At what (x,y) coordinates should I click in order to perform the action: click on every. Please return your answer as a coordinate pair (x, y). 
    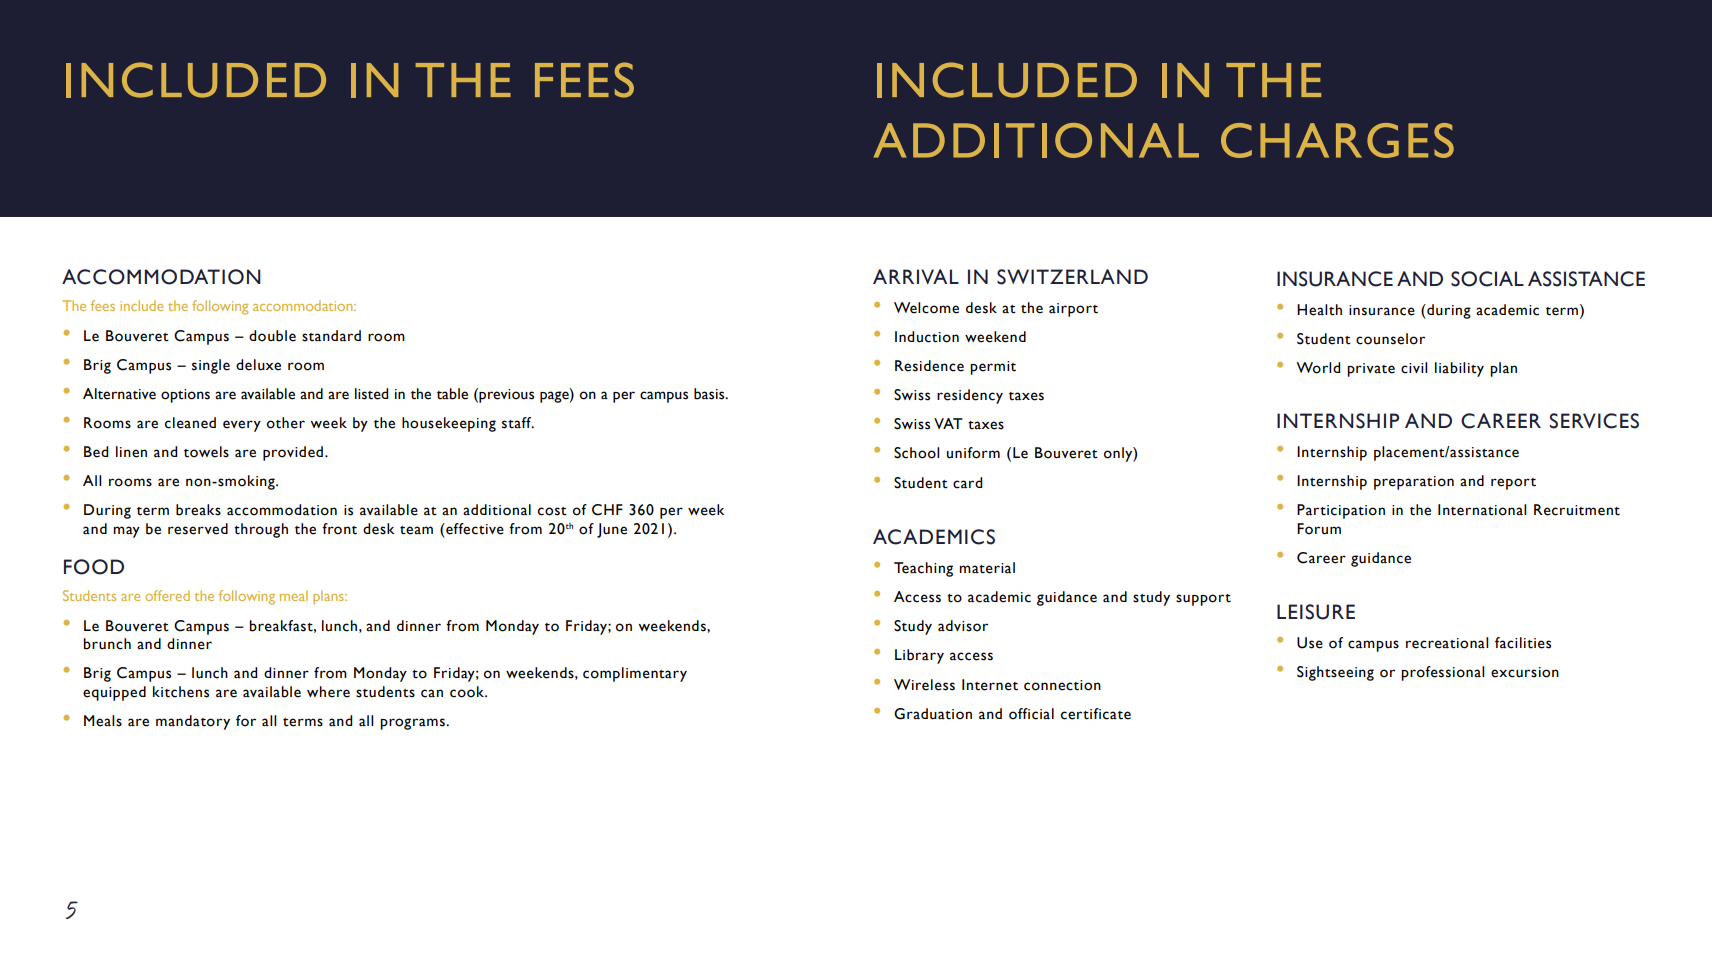
    Looking at the image, I should click on (242, 426).
